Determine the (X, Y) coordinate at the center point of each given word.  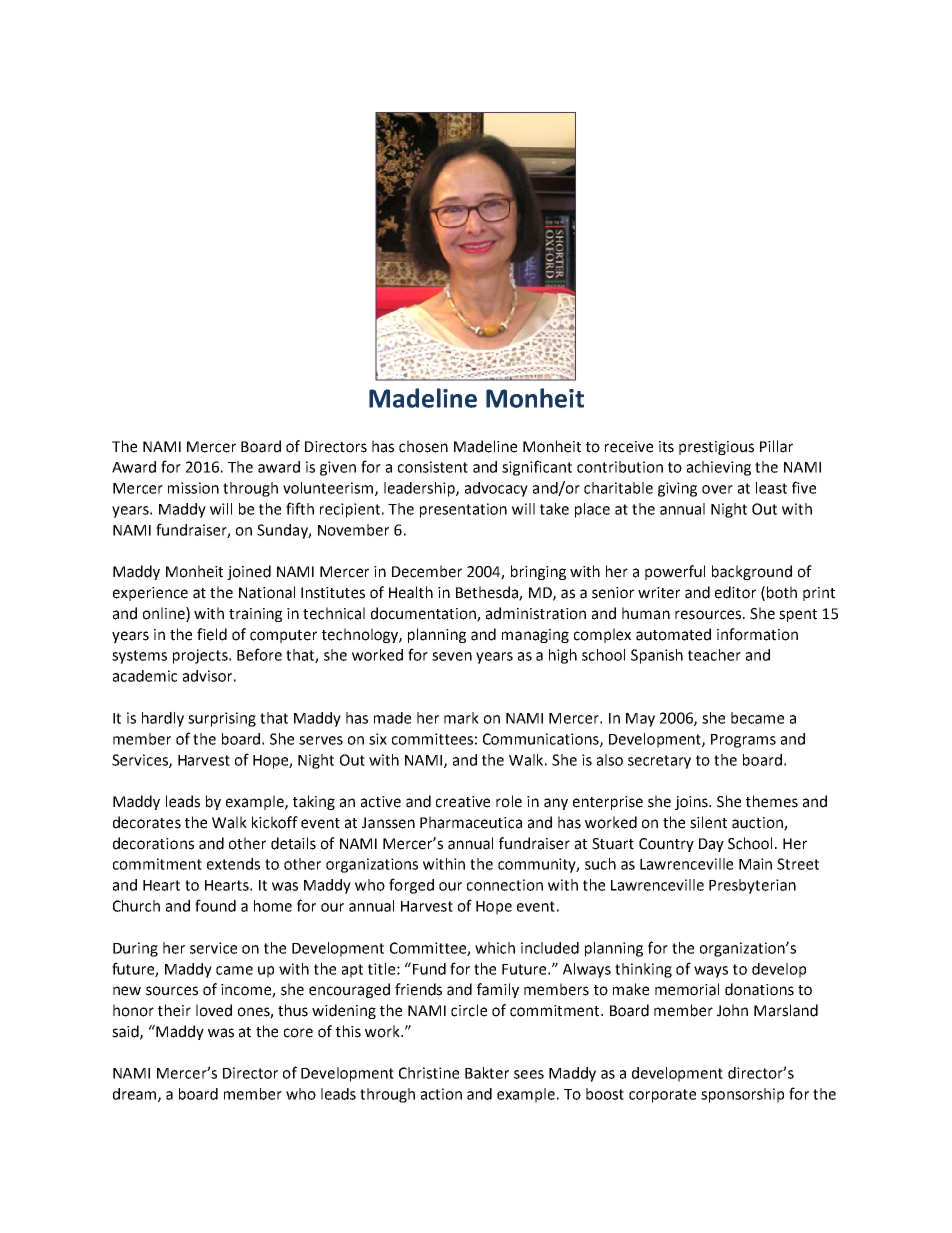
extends (233, 864)
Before (259, 654)
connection (505, 885)
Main (755, 864)
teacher (714, 655)
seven (452, 656)
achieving (719, 468)
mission (193, 488)
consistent (433, 467)
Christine (429, 1073)
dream (136, 1095)
